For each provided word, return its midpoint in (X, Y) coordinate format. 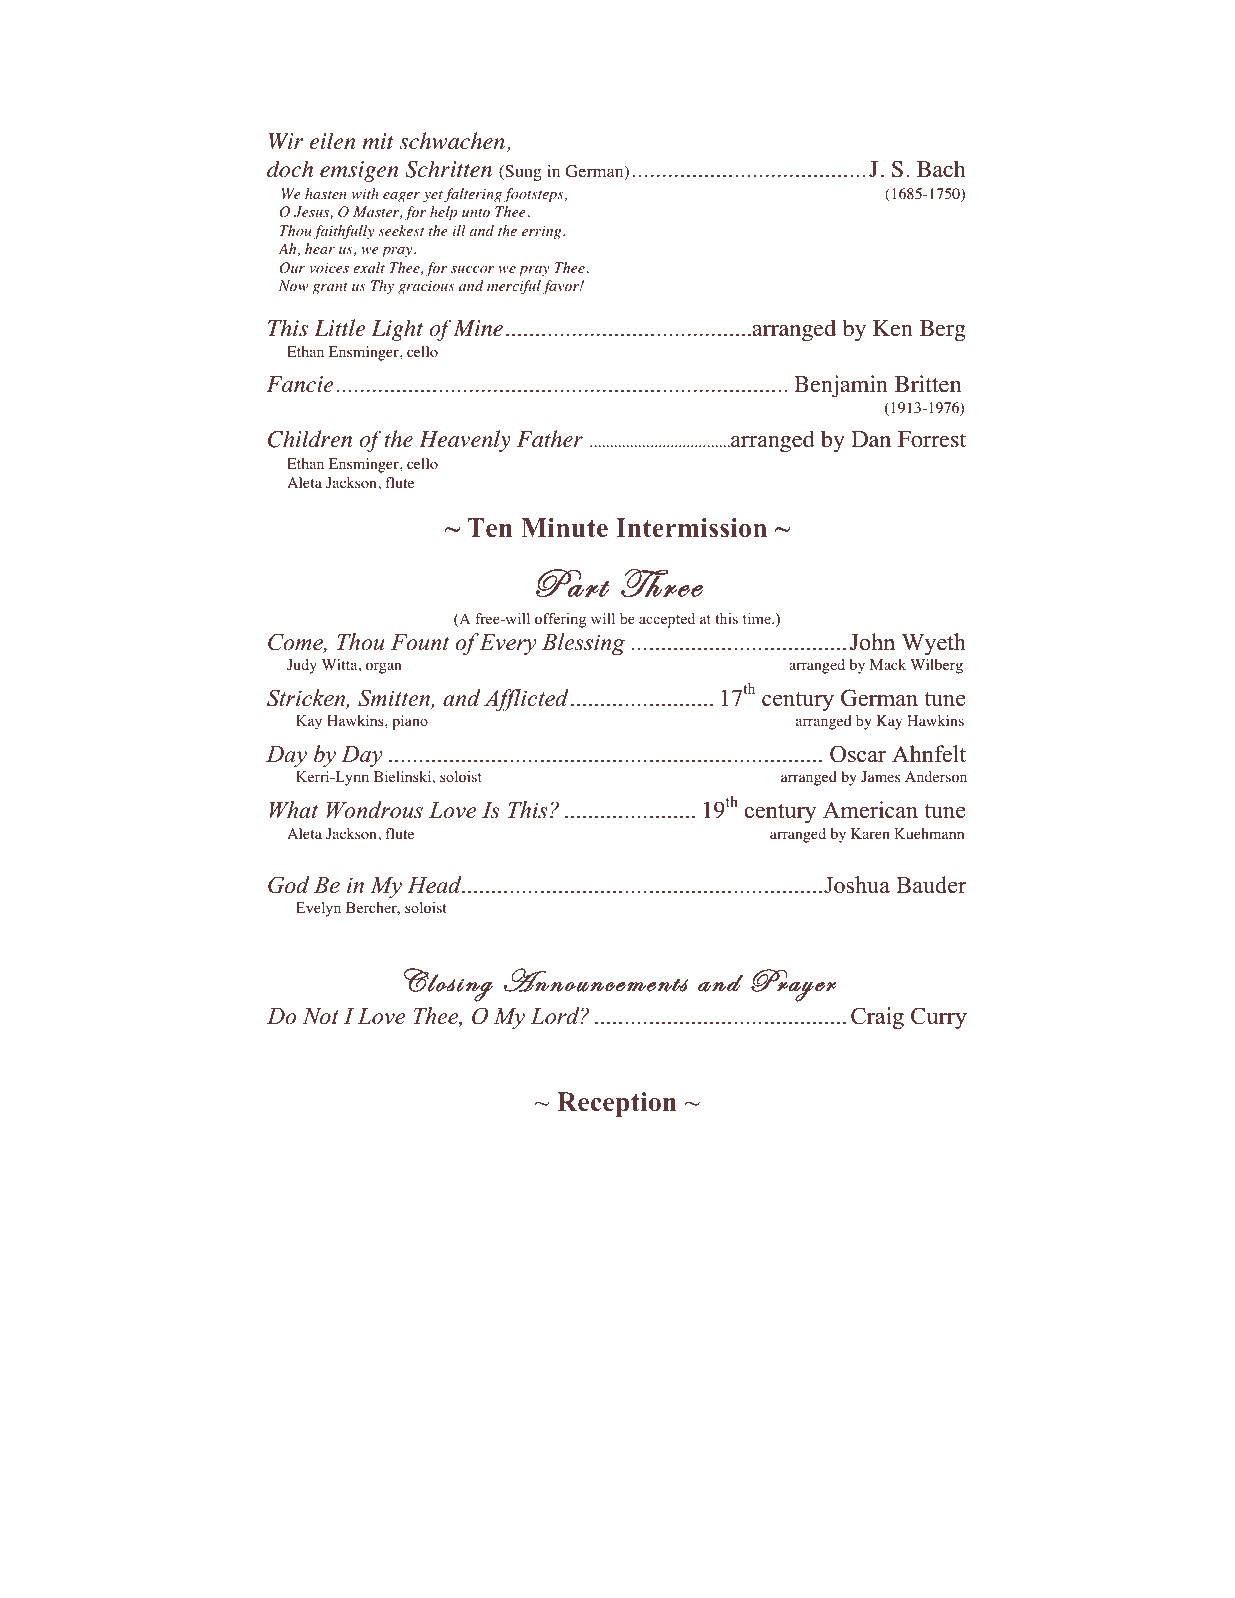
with (365, 193)
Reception (617, 1104)
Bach (941, 168)
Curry (939, 1018)
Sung (522, 173)
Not (321, 1016)
